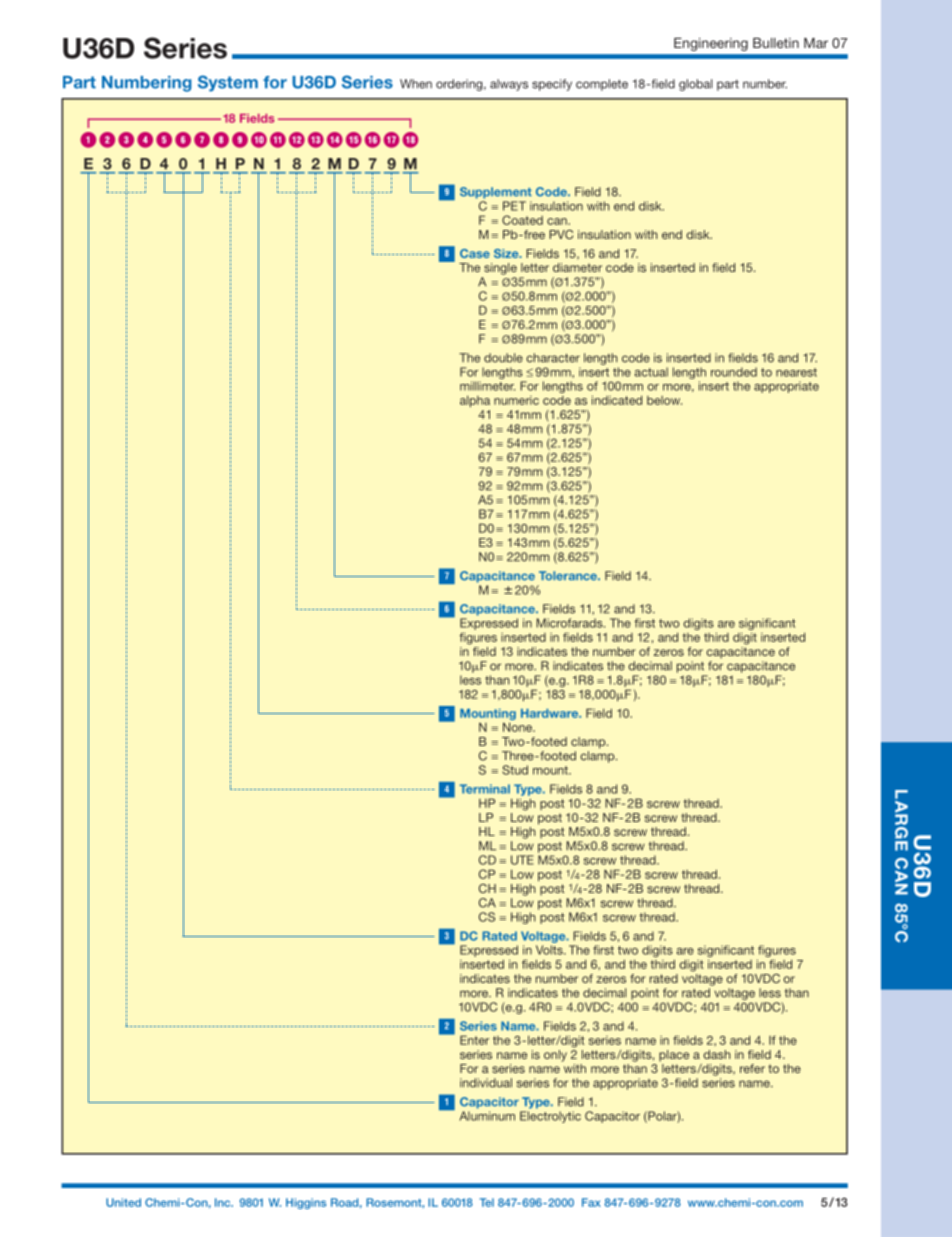 Image resolution: width=952 pixels, height=1237 pixels. I want to click on global, so click(695, 85).
